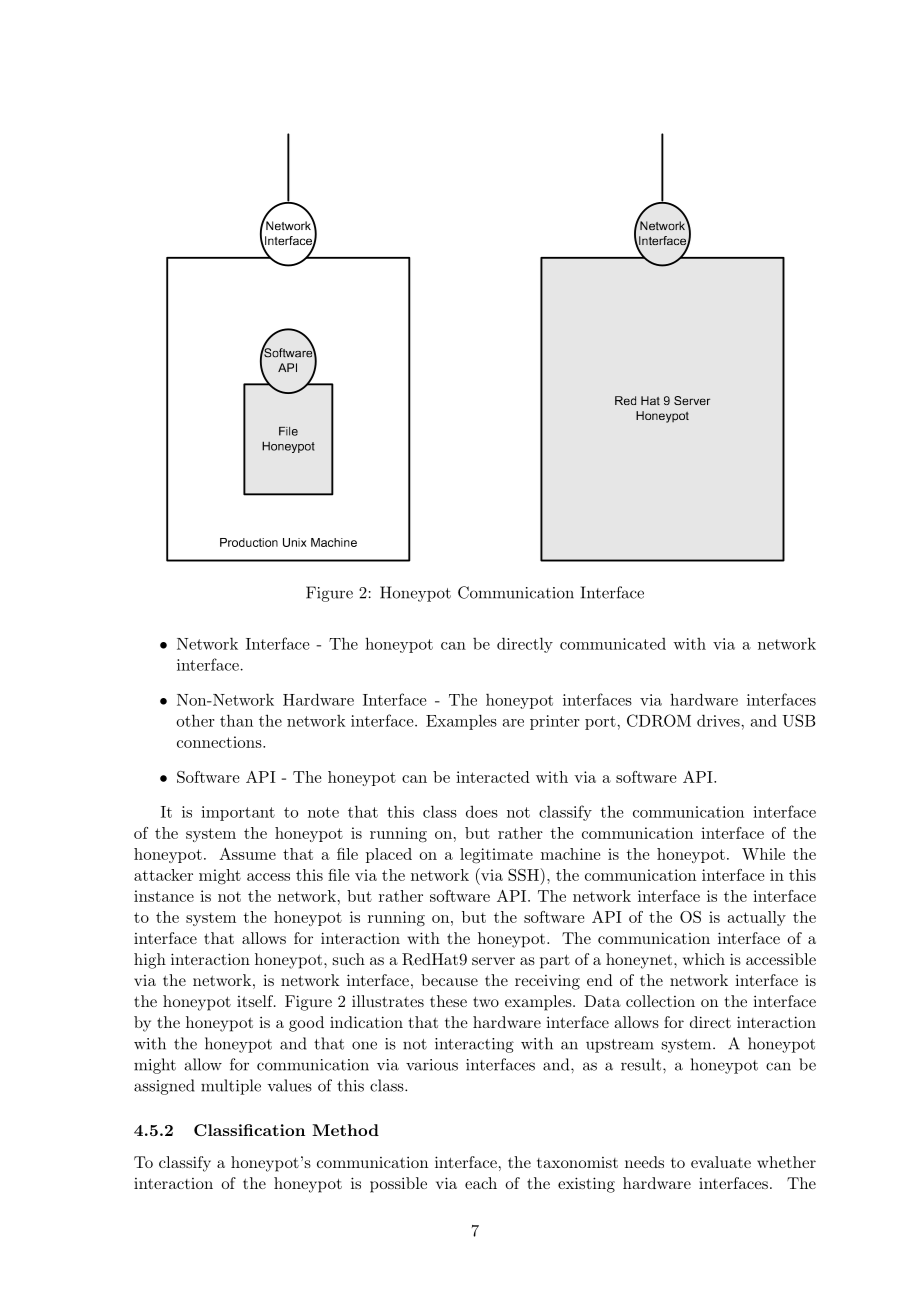  I want to click on various, so click(432, 1065).
